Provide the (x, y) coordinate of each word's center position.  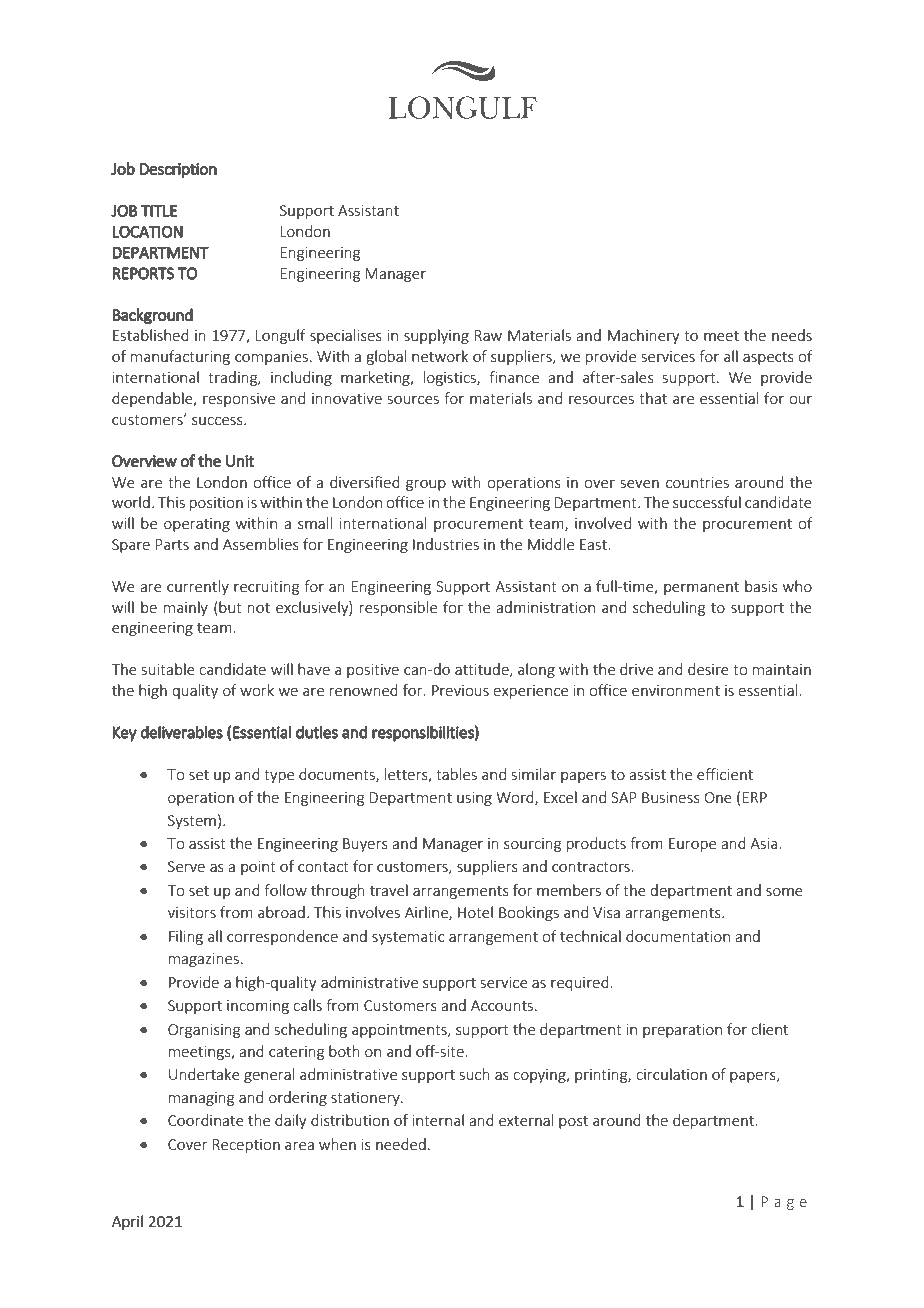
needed (401, 1144)
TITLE (159, 211)
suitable (168, 669)
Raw (488, 335)
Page (784, 1203)
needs (792, 335)
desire (708, 669)
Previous (460, 690)
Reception (246, 1146)
